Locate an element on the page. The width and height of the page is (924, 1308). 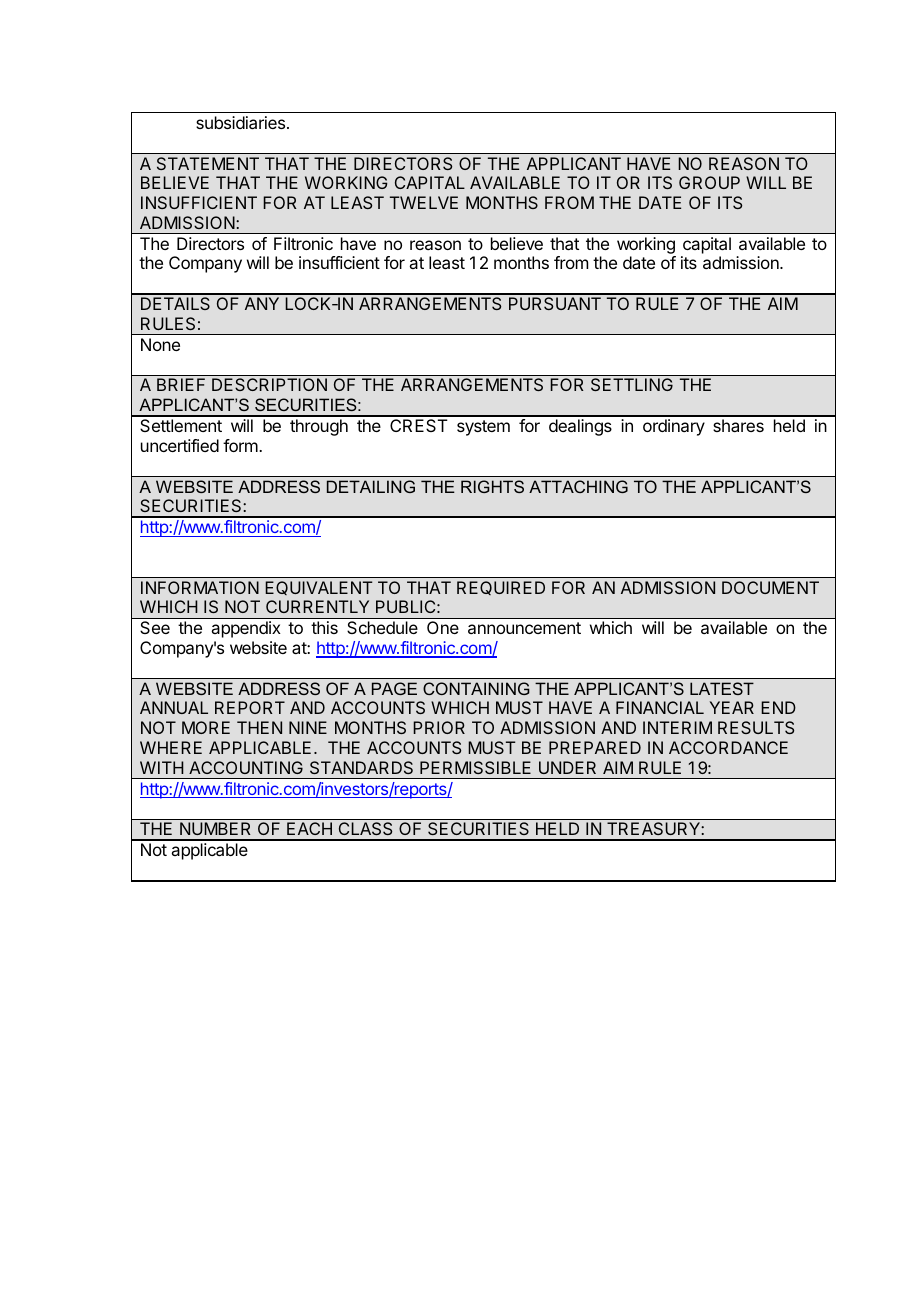
system is located at coordinates (483, 428).
